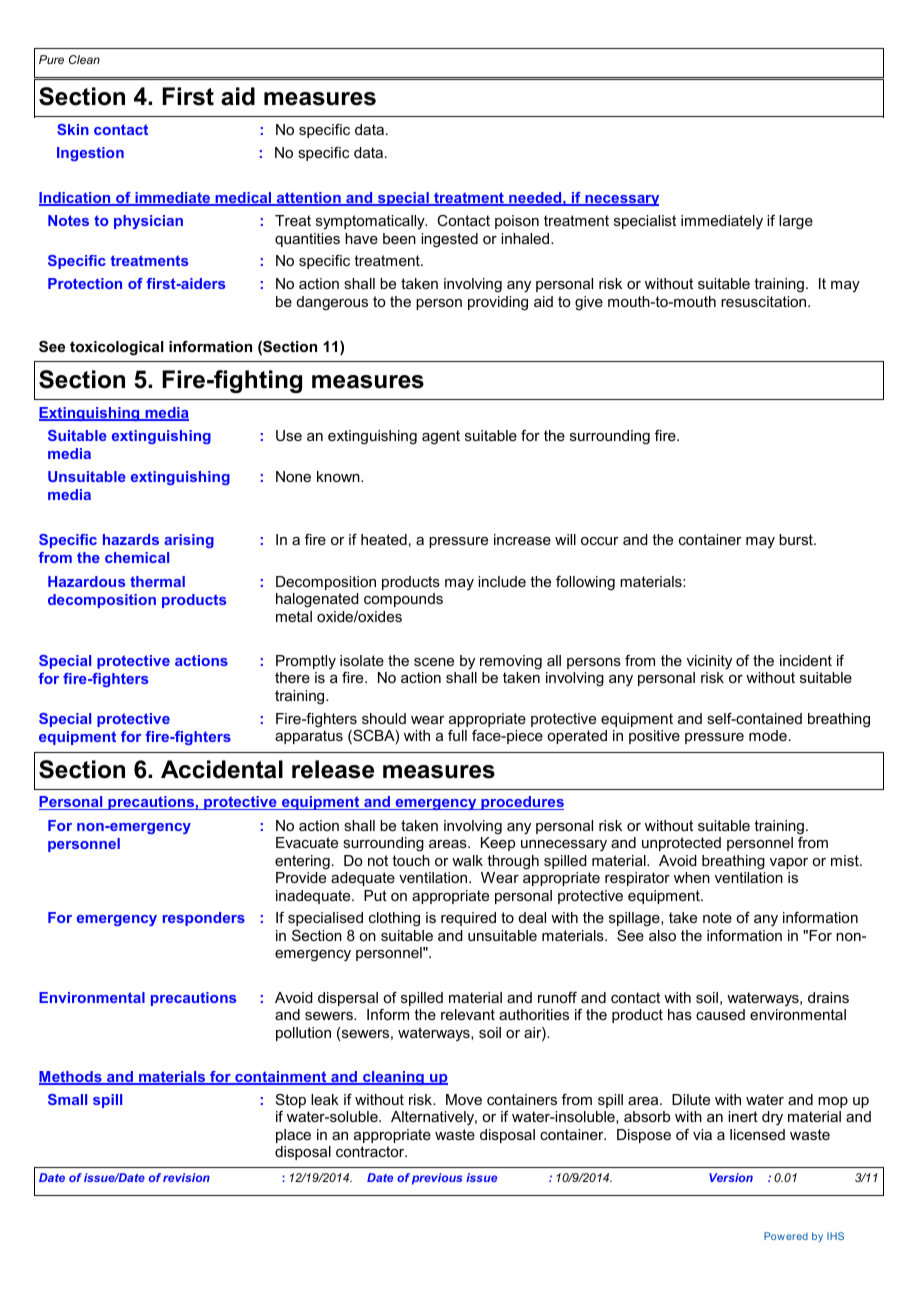 The width and height of the screenshot is (924, 1308). I want to click on large, so click(796, 222).
